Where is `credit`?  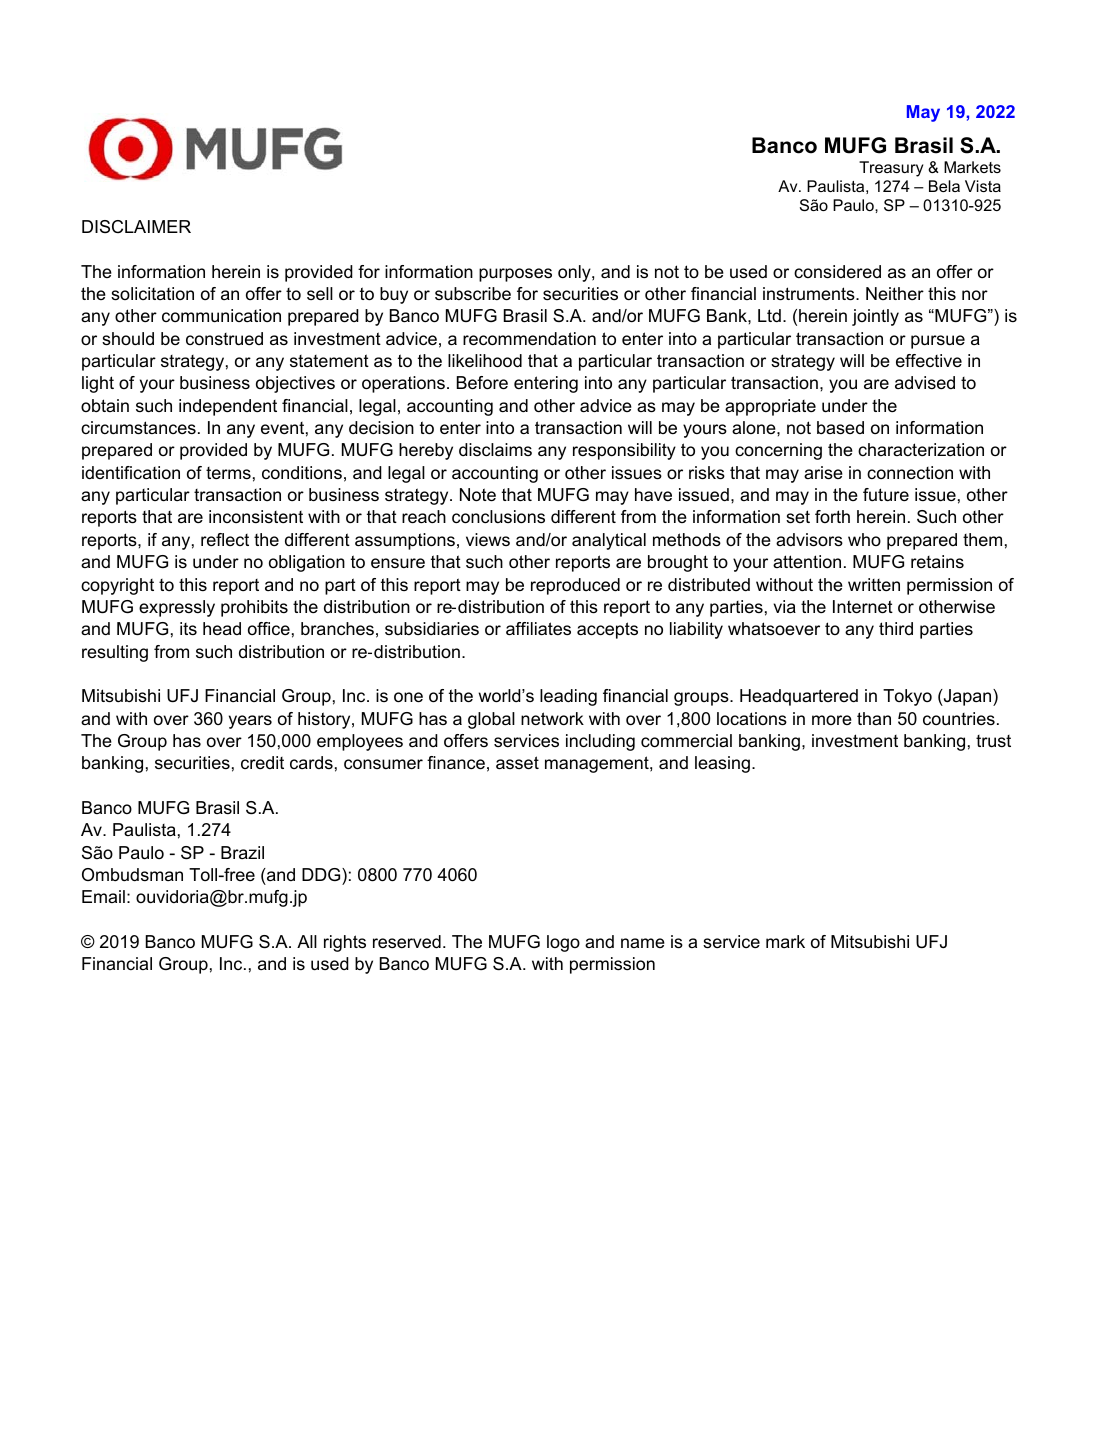 credit is located at coordinates (262, 762).
